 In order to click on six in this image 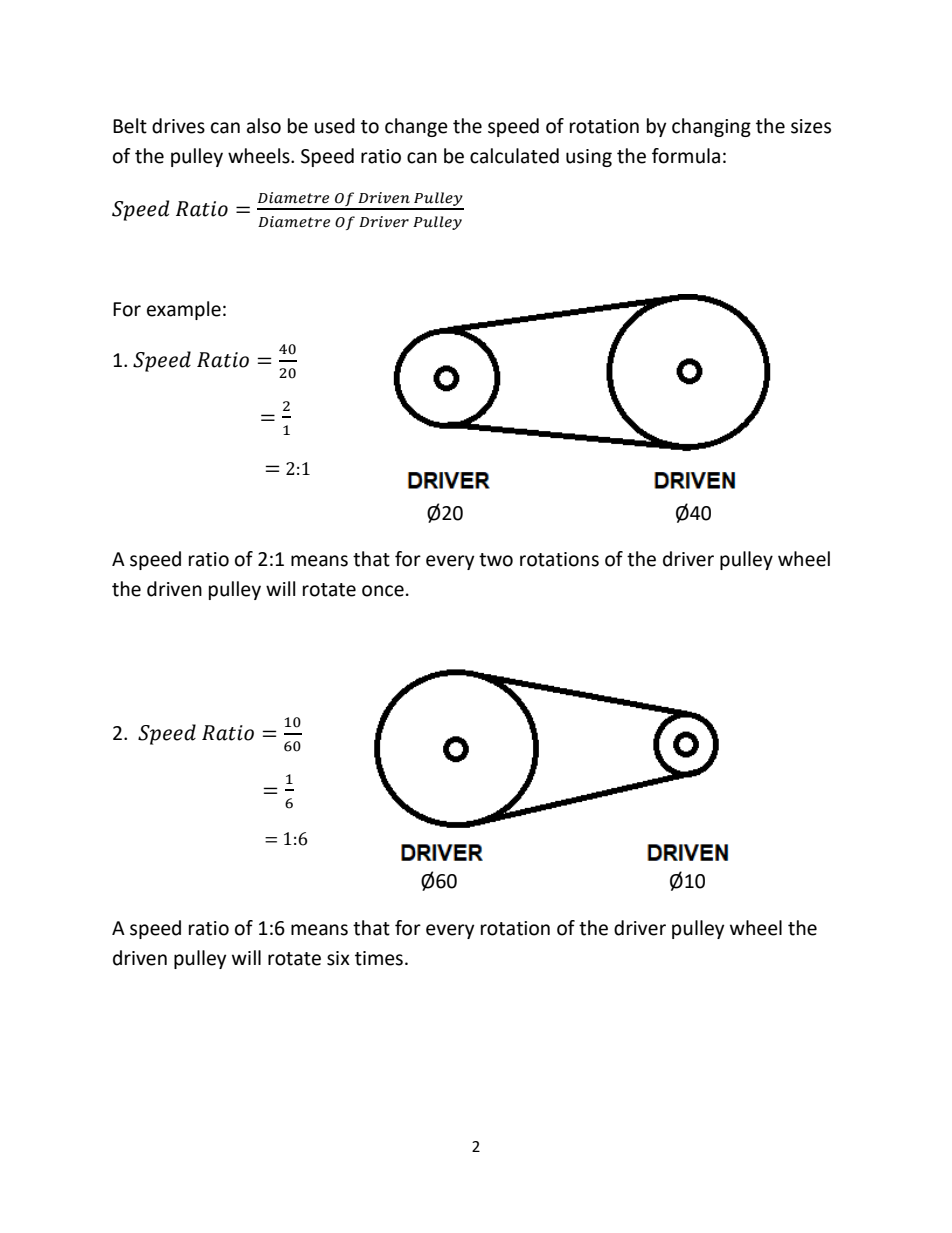, I will do `click(338, 958)`.
